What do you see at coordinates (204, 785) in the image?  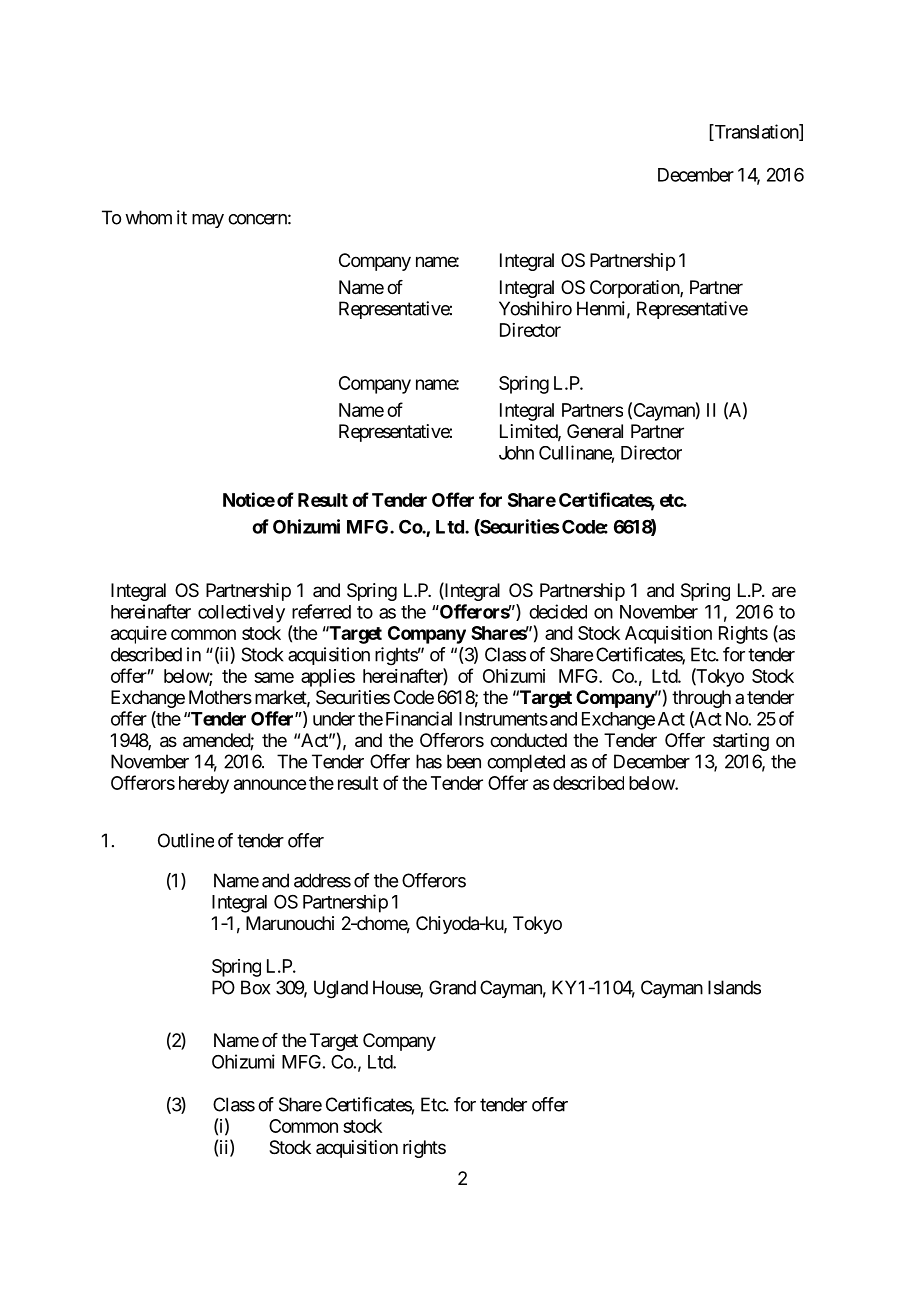 I see `hereby` at bounding box center [204, 785].
